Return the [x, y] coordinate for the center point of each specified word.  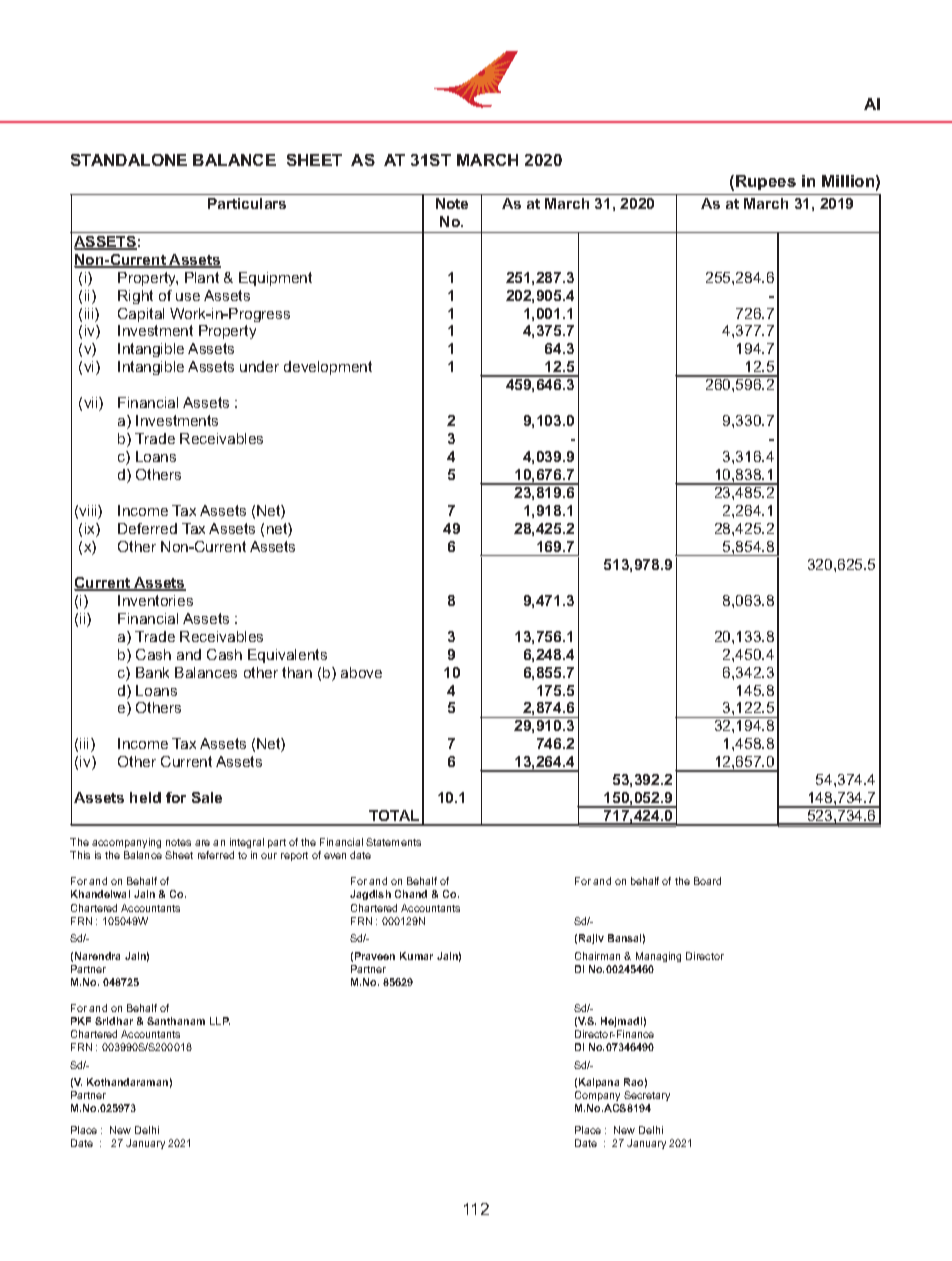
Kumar [416, 956]
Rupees [766, 182]
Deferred [147, 528]
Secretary [647, 1096]
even [335, 856]
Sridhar [114, 1021]
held [145, 797]
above [361, 672]
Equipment [275, 279]
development [328, 368]
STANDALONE [129, 160]
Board [707, 881]
